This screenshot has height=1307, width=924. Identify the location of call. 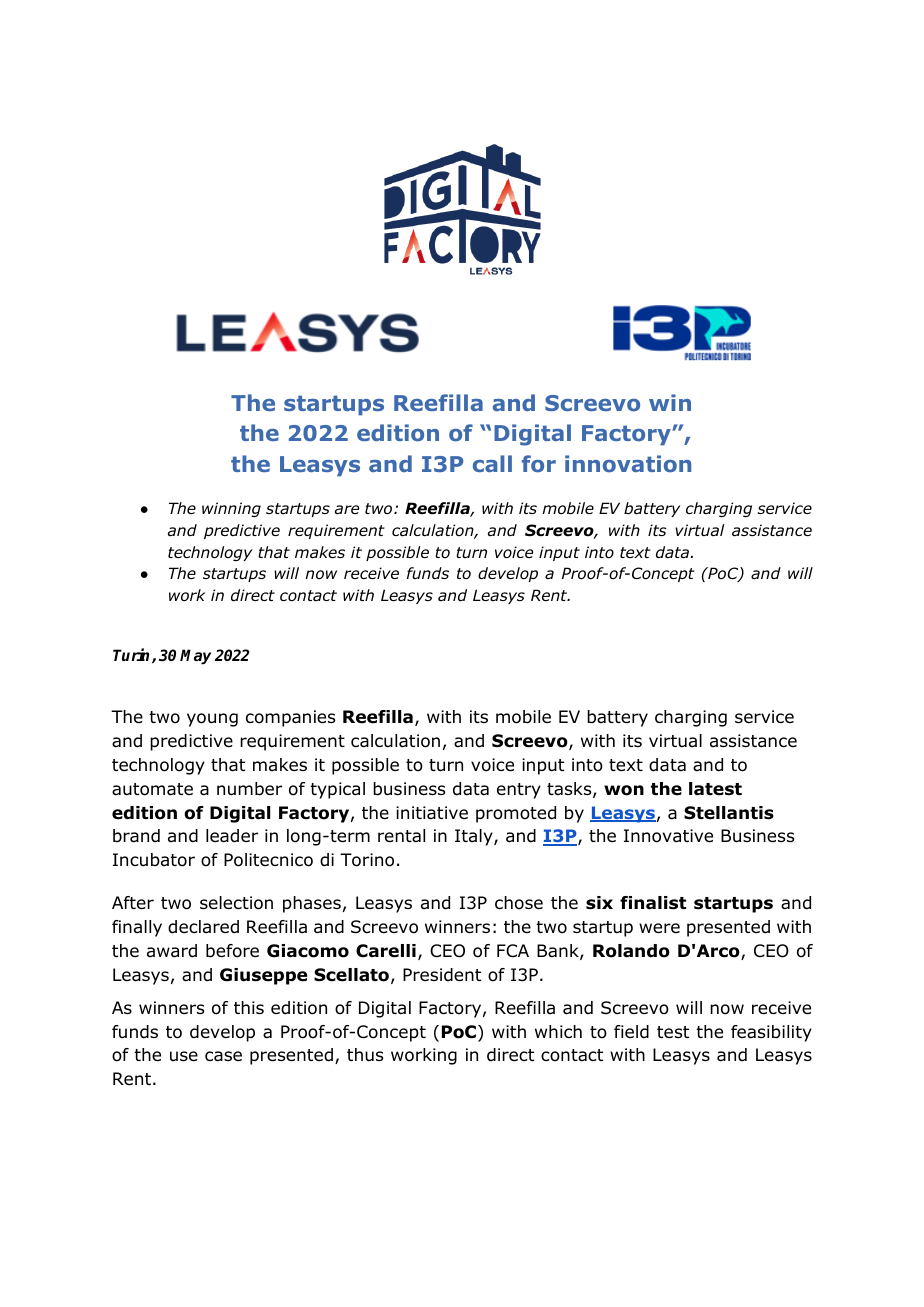
(492, 463).
